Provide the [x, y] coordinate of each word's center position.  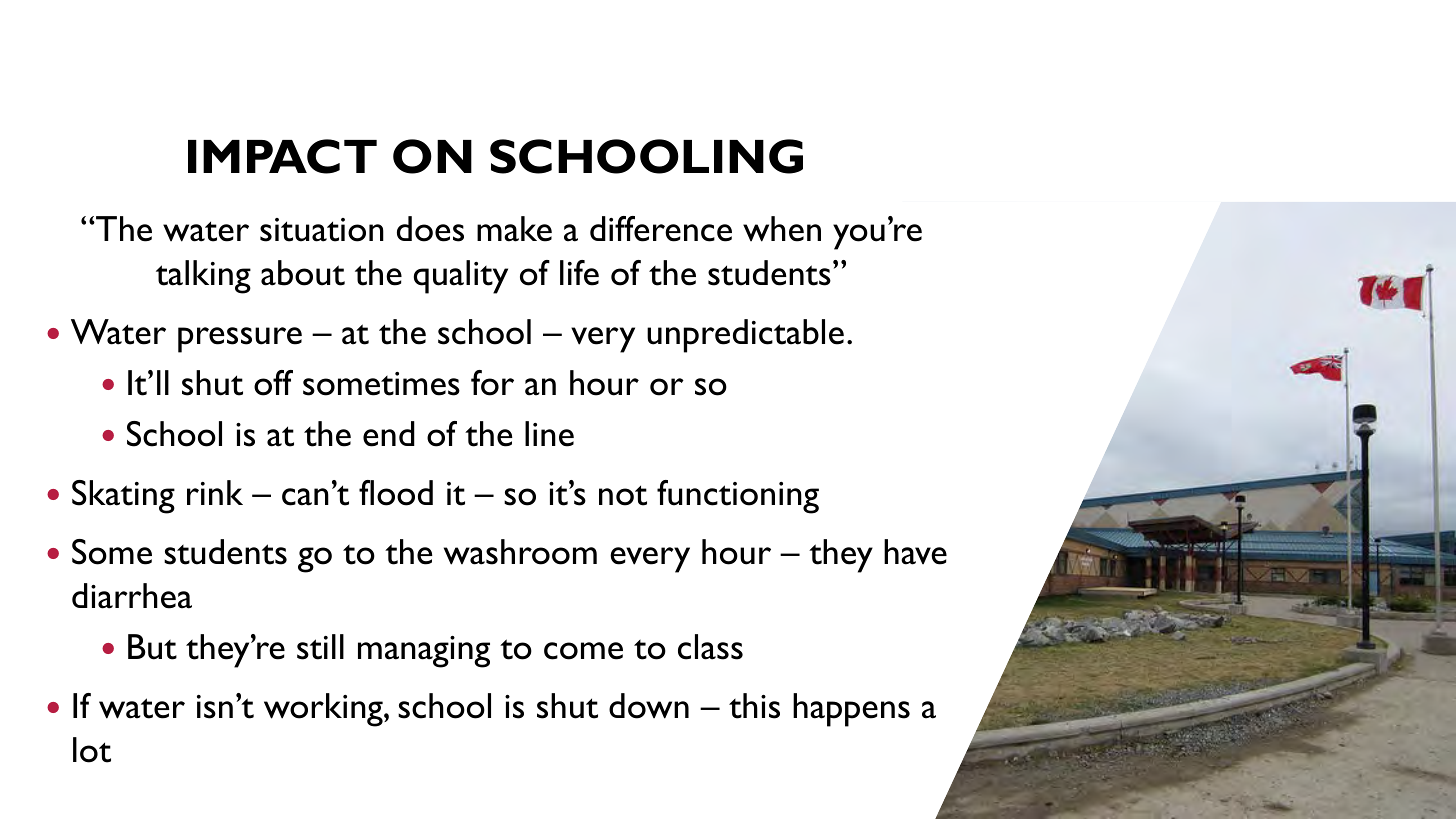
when [782, 229]
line [549, 434]
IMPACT [282, 156]
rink [215, 492]
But [152, 647]
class [710, 647]
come [583, 651]
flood [396, 493]
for [492, 383]
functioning [738, 497]
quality [461, 277]
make [514, 229]
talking [203, 277]
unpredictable [745, 336]
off [273, 383]
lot [92, 750]
